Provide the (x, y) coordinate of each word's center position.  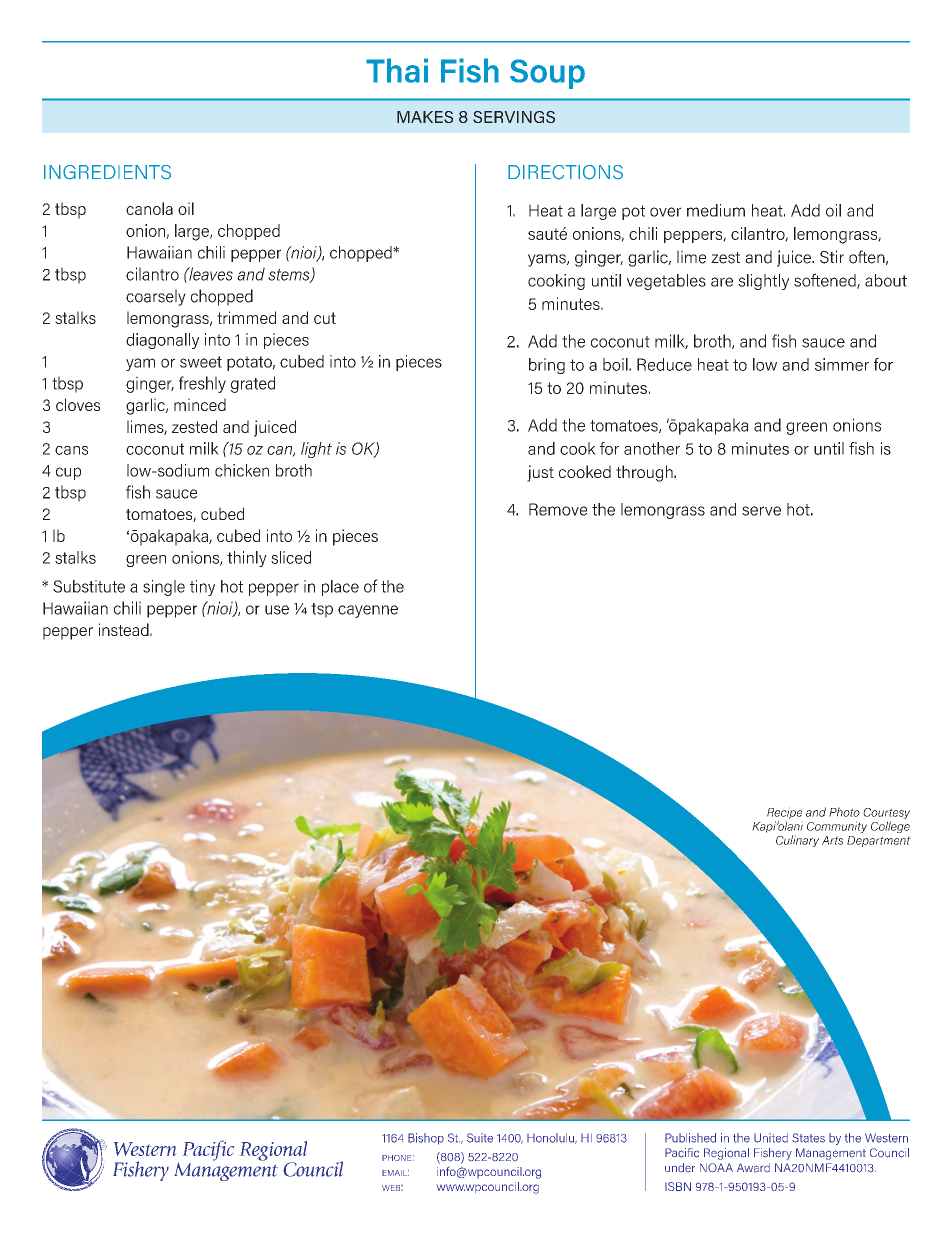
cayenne (368, 611)
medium (716, 210)
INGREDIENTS (107, 172)
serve (761, 511)
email (395, 1173)
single (164, 588)
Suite (480, 1138)
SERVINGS (514, 117)
